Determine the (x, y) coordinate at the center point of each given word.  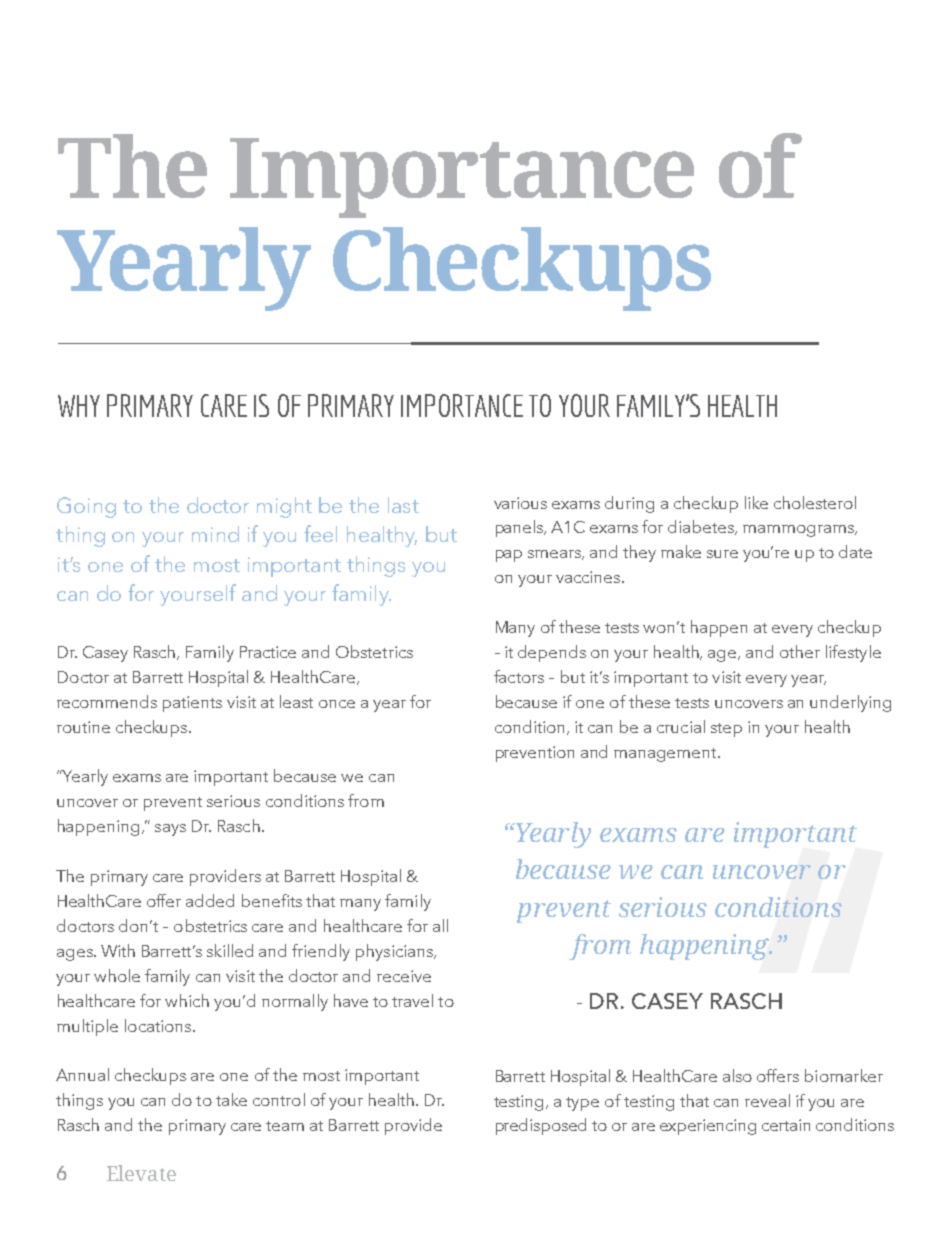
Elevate (141, 1173)
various (520, 503)
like (756, 502)
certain (786, 1125)
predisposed (541, 1126)
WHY (79, 406)
